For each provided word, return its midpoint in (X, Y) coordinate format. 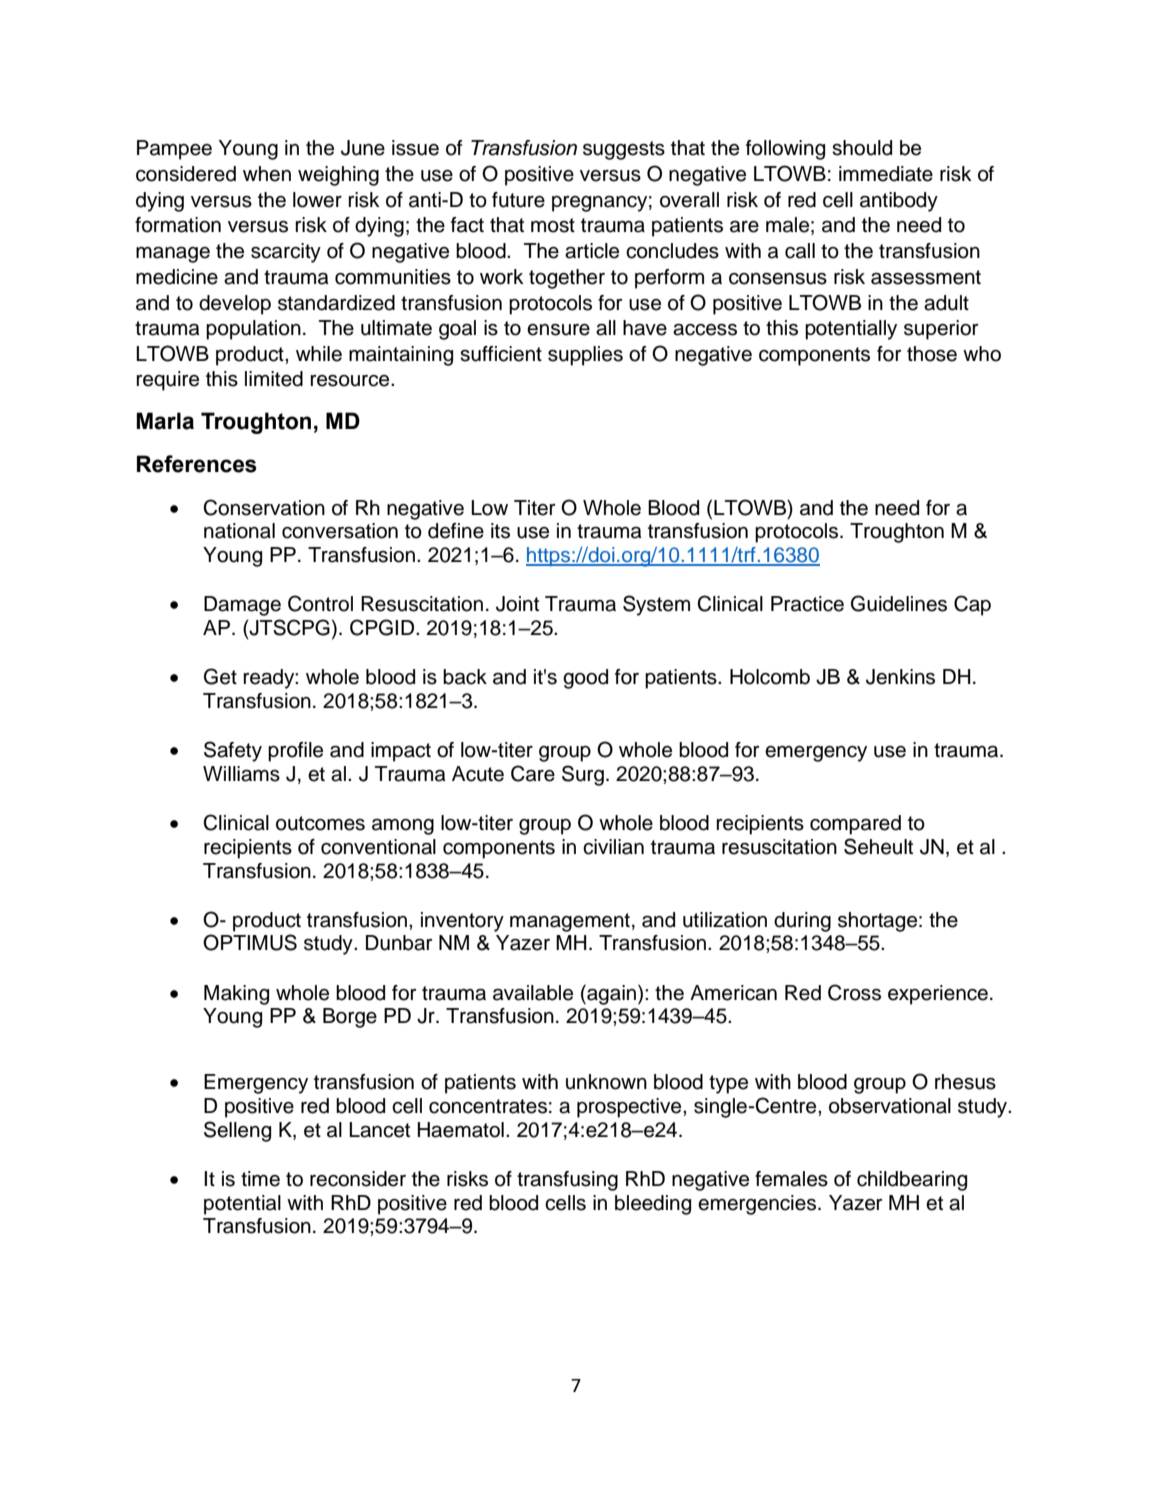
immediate (886, 174)
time (260, 1179)
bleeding (653, 1205)
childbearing (912, 1181)
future (518, 200)
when (267, 174)
